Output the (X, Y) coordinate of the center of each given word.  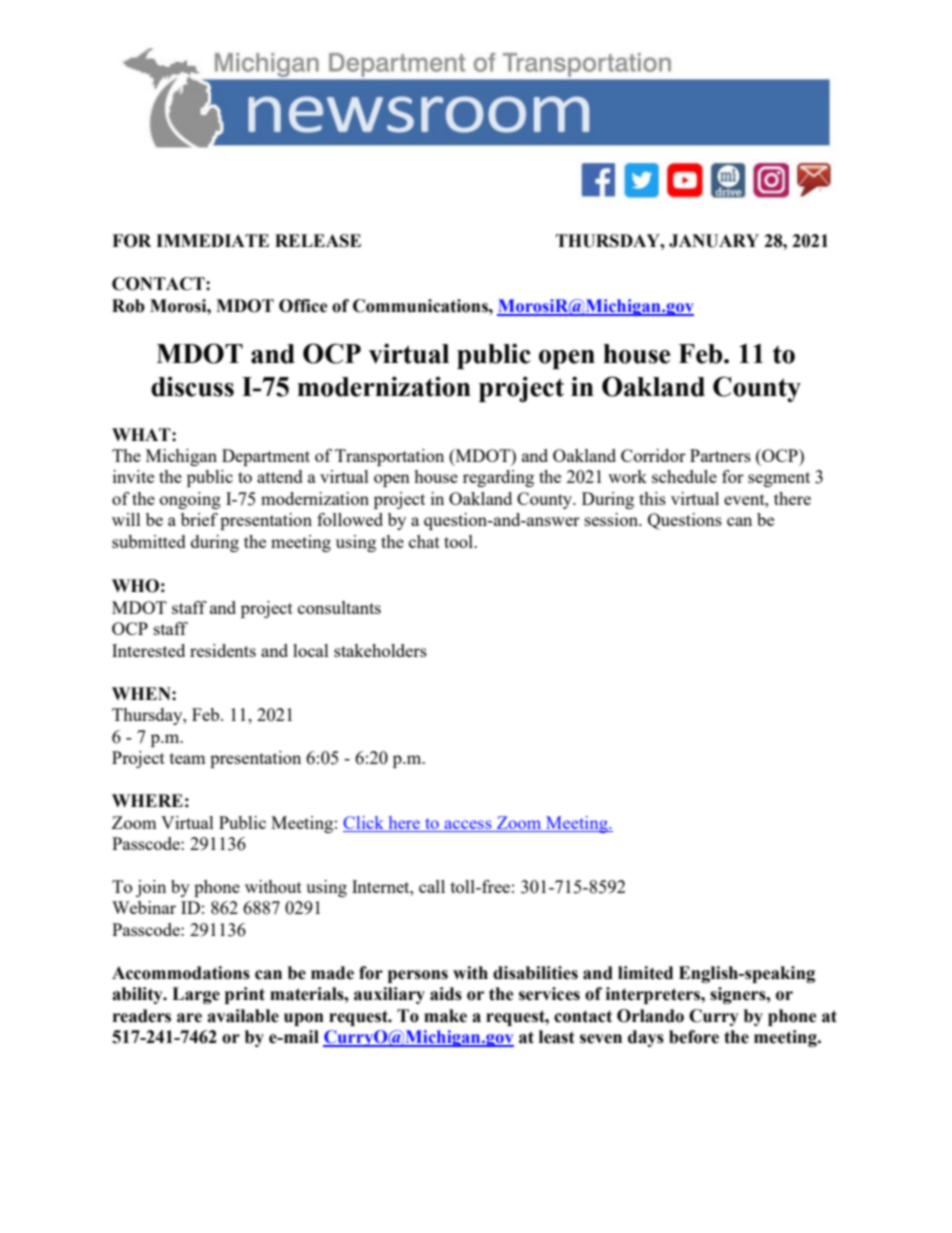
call (432, 886)
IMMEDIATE (212, 240)
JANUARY (714, 241)
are (189, 1018)
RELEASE (318, 241)
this (652, 498)
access (468, 824)
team (188, 758)
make (445, 1016)
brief (199, 519)
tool (459, 541)
